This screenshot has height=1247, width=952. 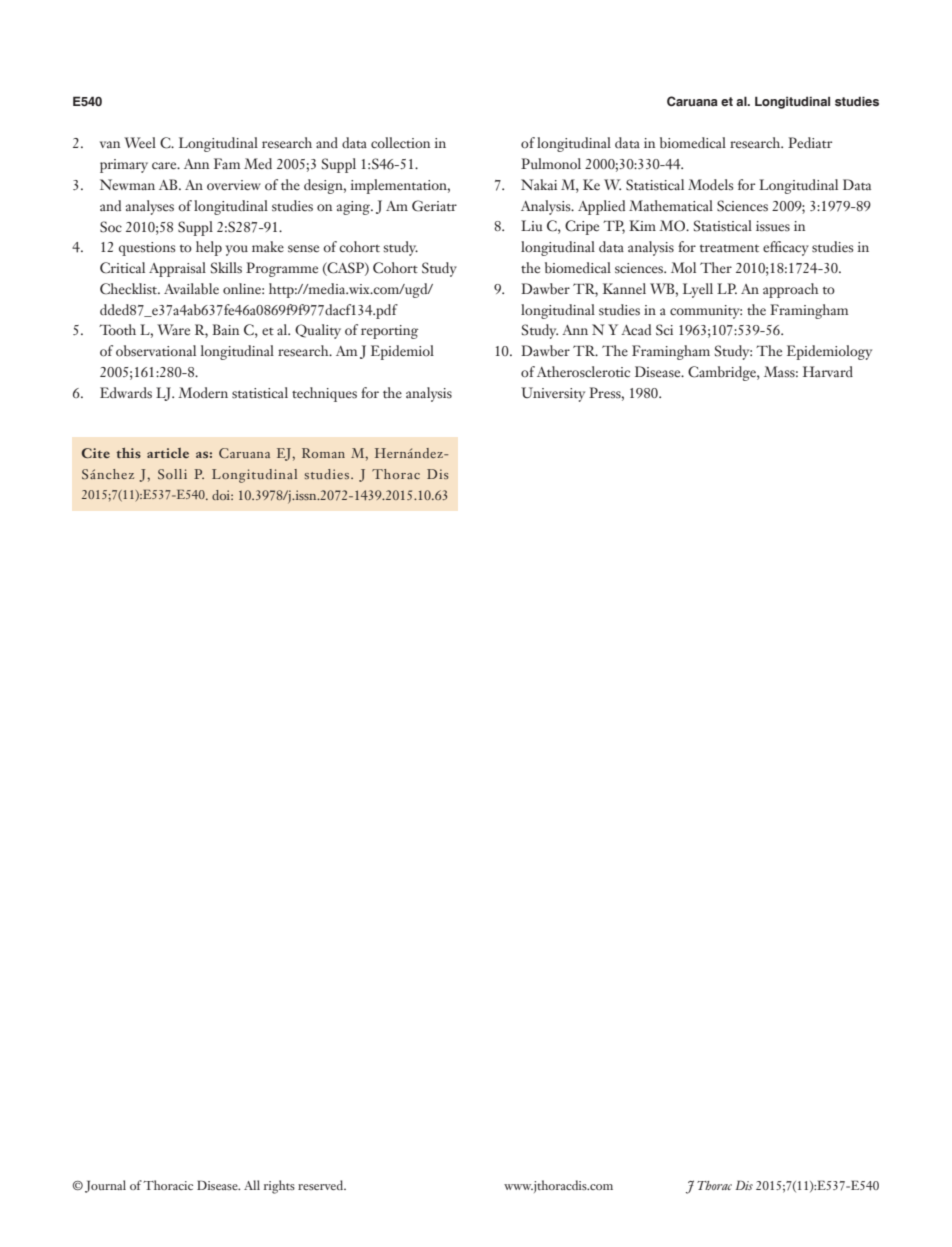 What do you see at coordinates (105, 1186) in the screenshot?
I see `Journal` at bounding box center [105, 1186].
